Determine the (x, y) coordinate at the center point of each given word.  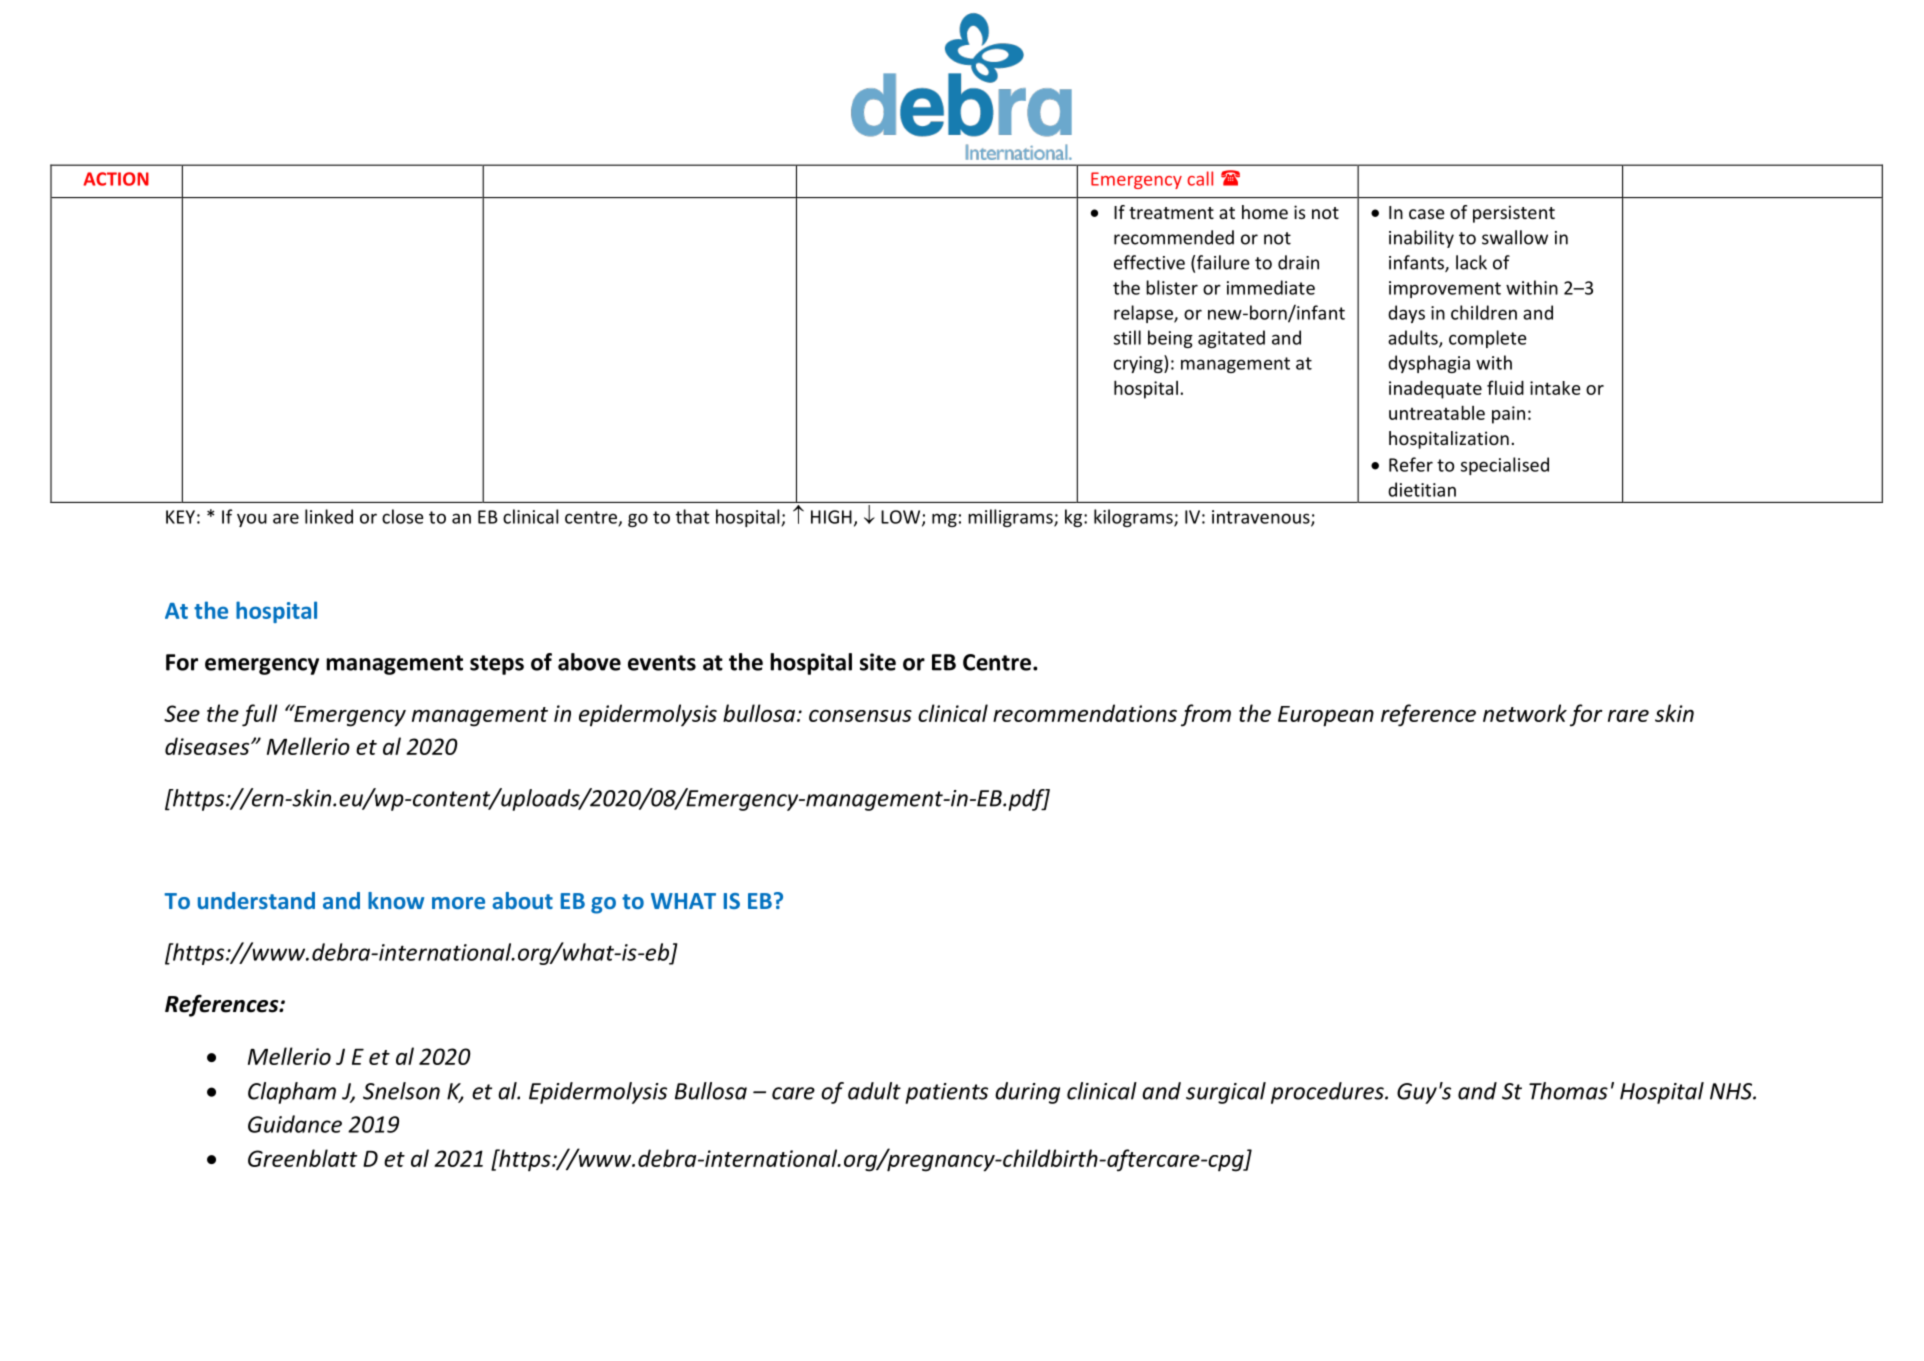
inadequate (1435, 390)
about (522, 900)
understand (256, 900)
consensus (860, 716)
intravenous (1262, 518)
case (1427, 214)
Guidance (295, 1124)
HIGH (831, 517)
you (252, 520)
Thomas (1568, 1091)
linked (329, 516)
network (1525, 713)
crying (1139, 364)
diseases (208, 746)
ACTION (116, 179)
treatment (1171, 213)
